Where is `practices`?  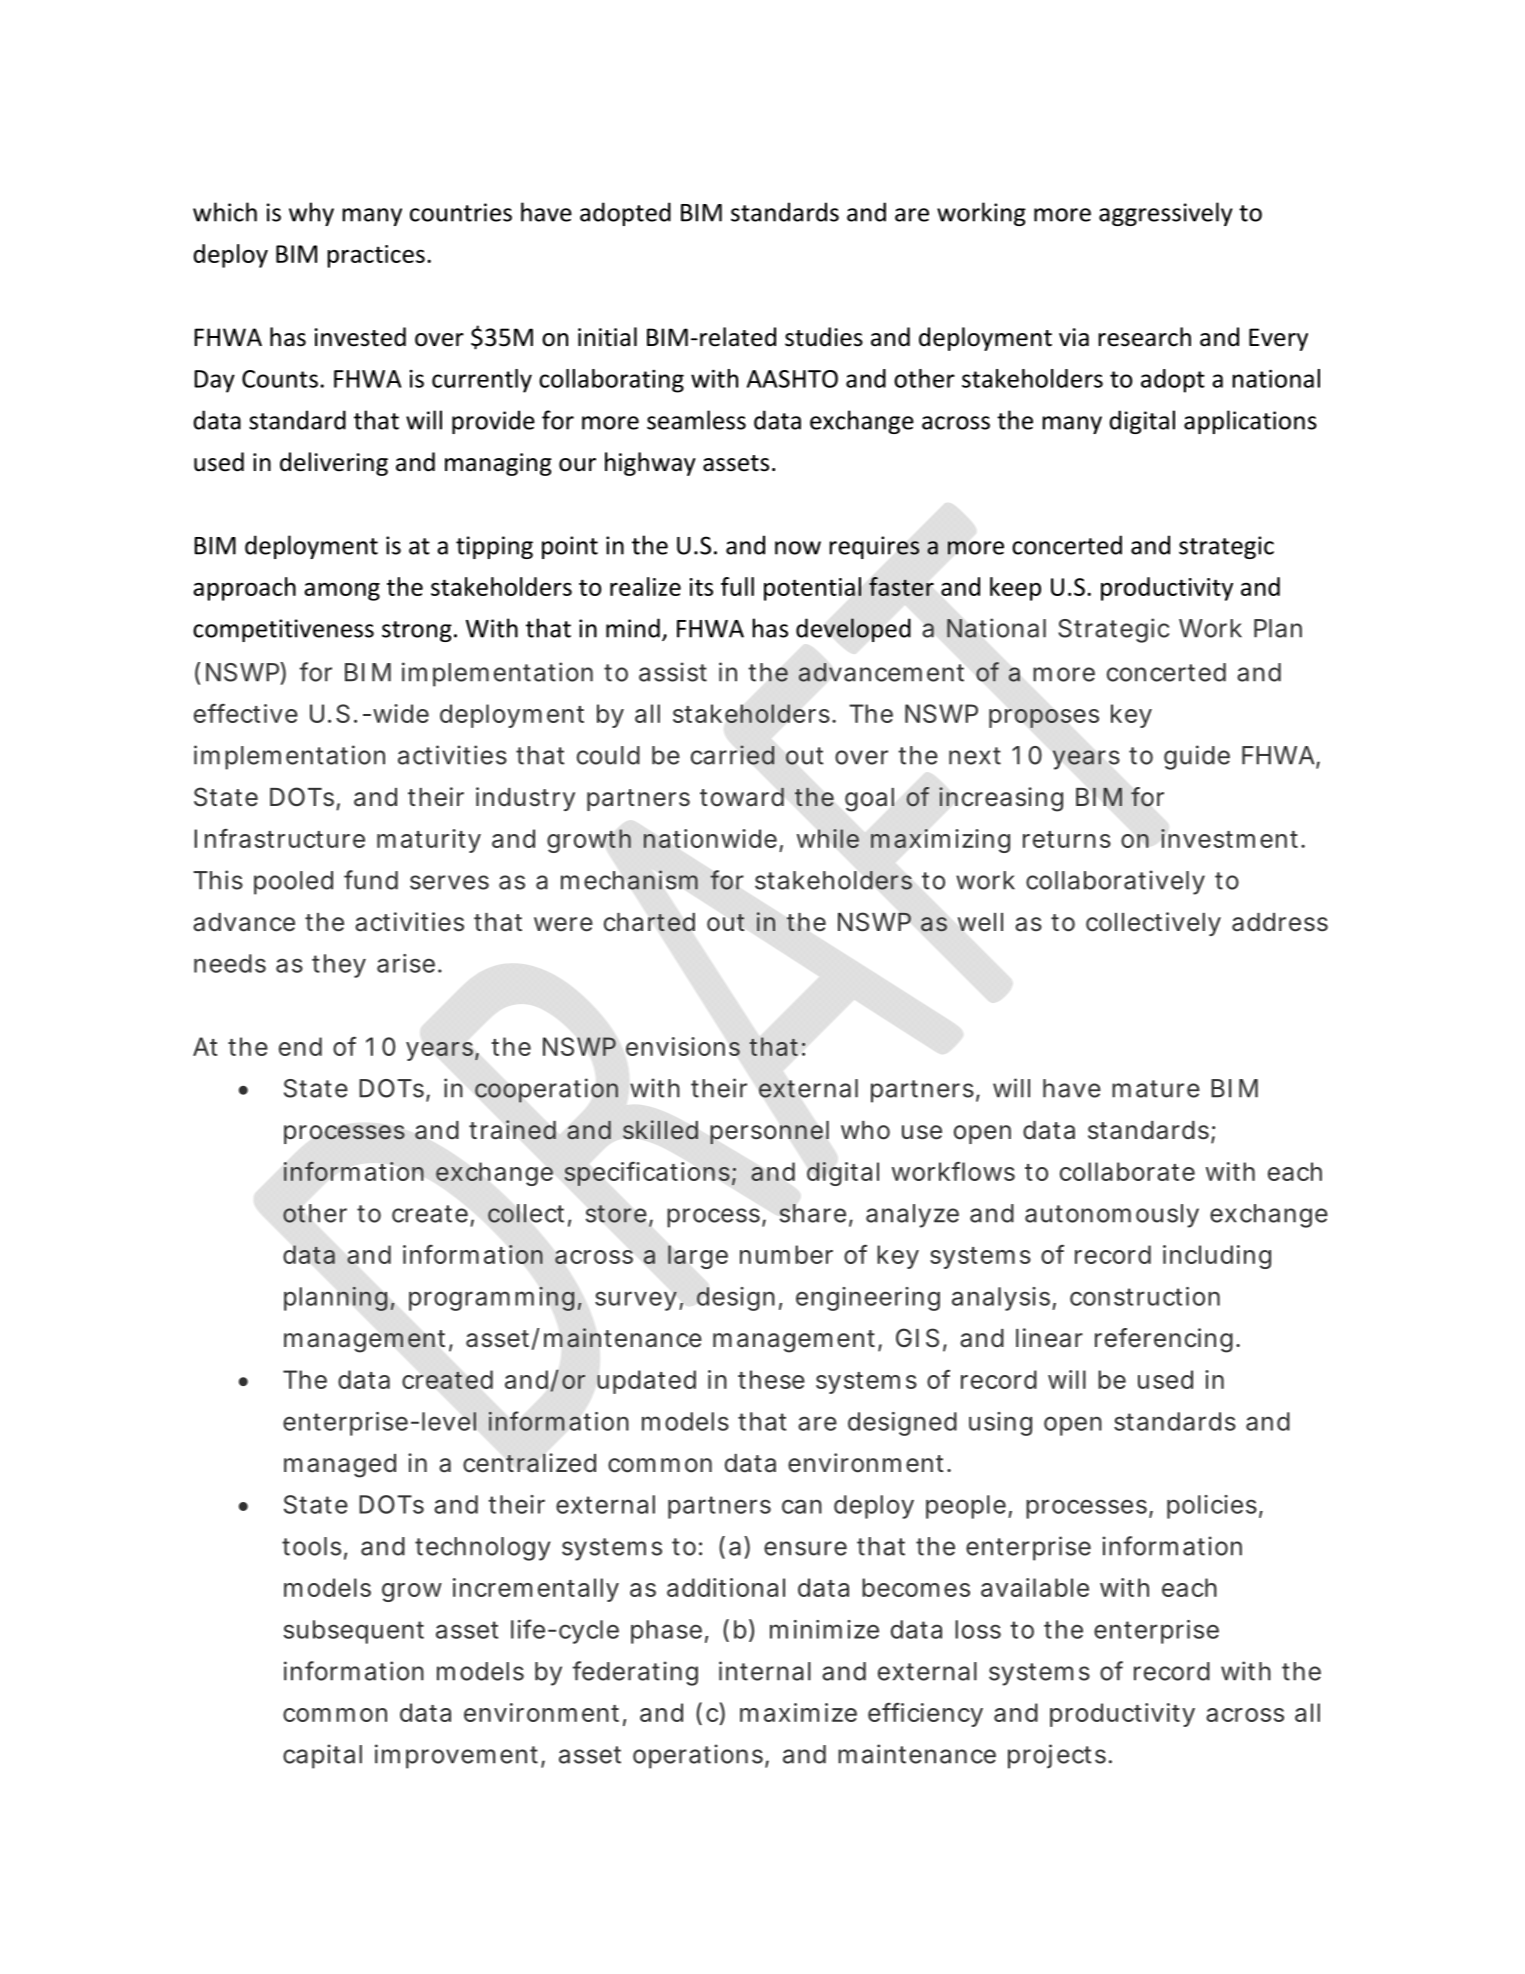
practices is located at coordinates (376, 256).
